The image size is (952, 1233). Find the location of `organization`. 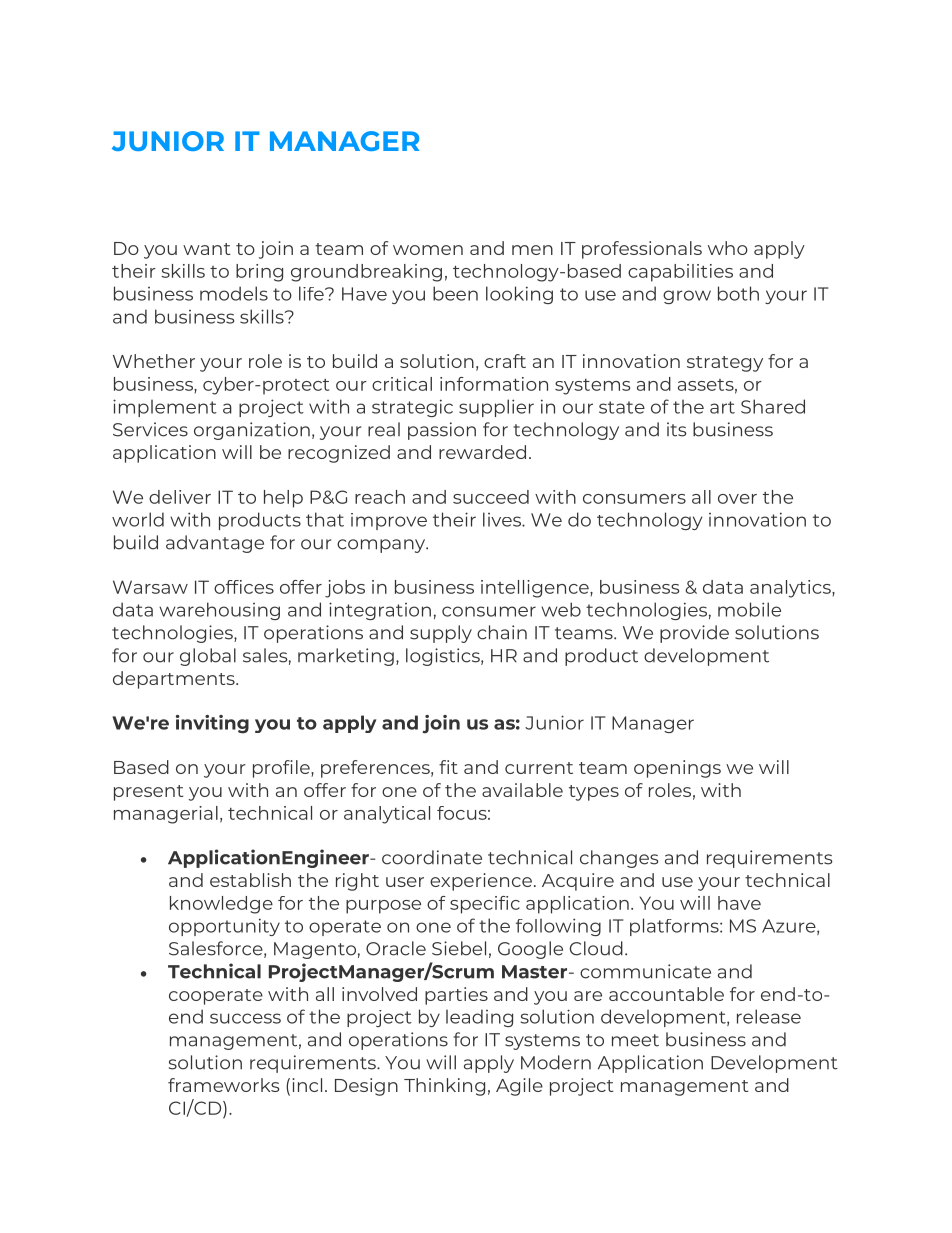

organization is located at coordinates (252, 431).
